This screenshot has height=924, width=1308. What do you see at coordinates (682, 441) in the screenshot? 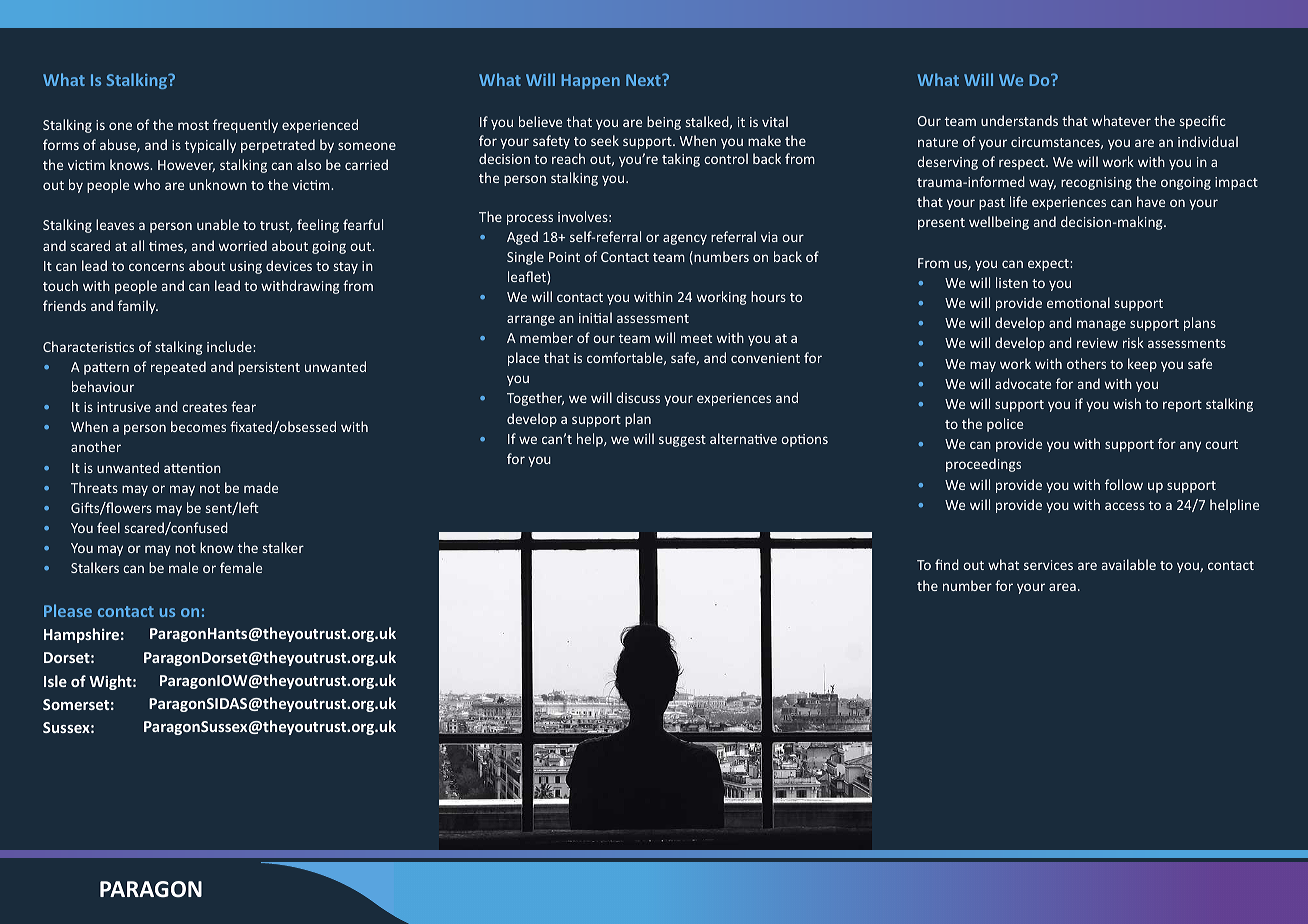
I see `suggest` at bounding box center [682, 441].
